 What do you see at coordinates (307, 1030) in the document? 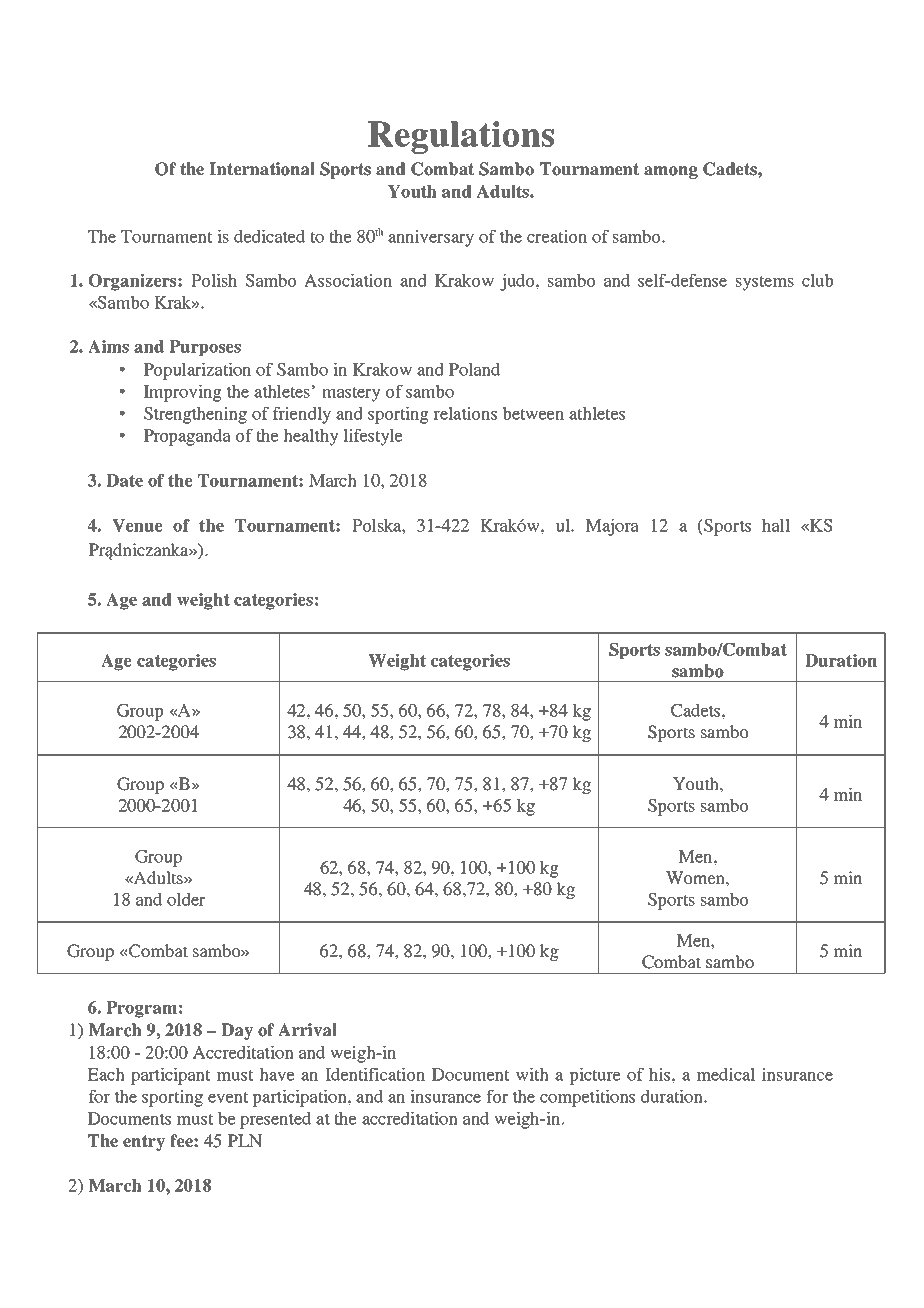
I see `Arrival` at bounding box center [307, 1030].
